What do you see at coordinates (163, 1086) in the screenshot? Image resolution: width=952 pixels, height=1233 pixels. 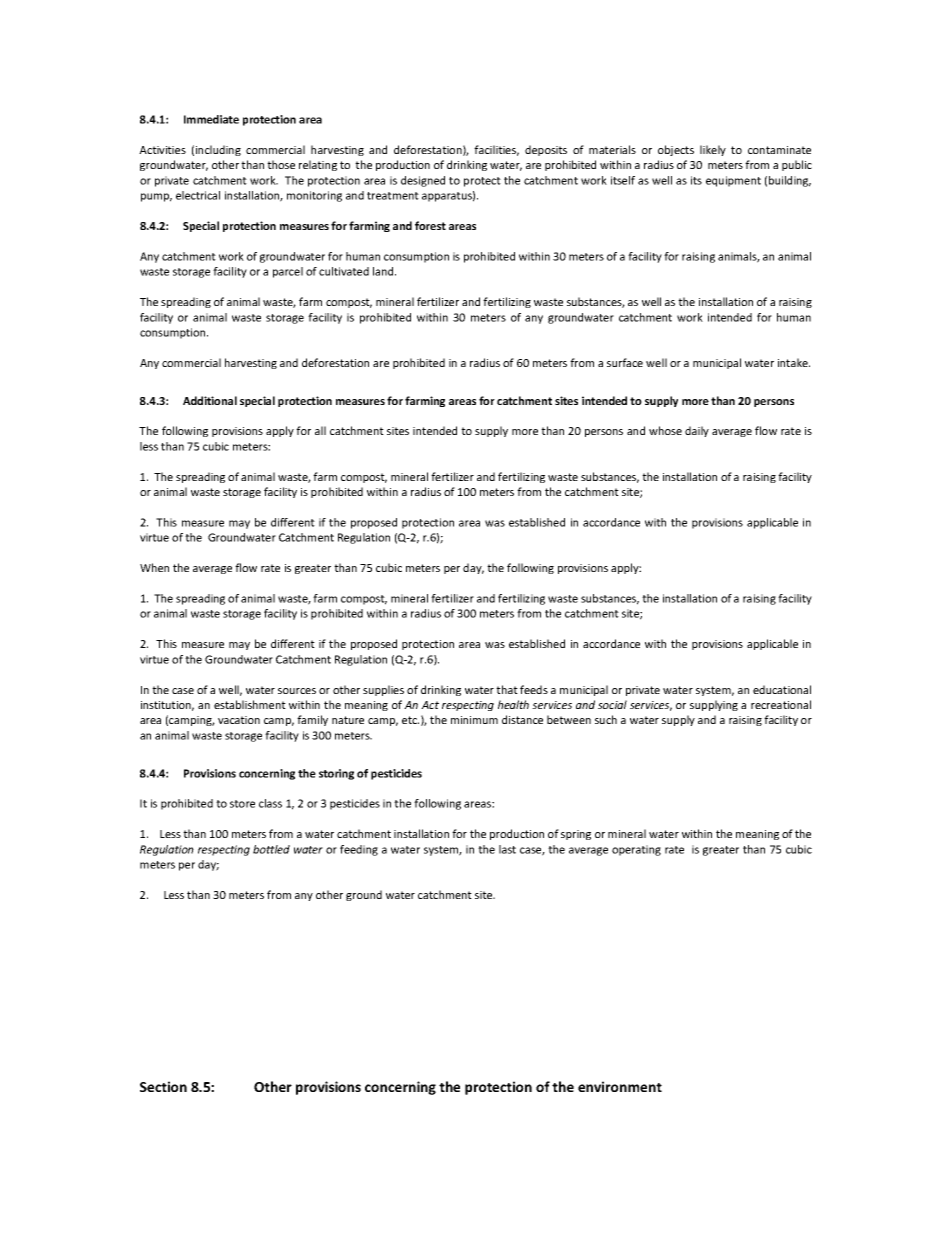 I see `Section` at bounding box center [163, 1086].
